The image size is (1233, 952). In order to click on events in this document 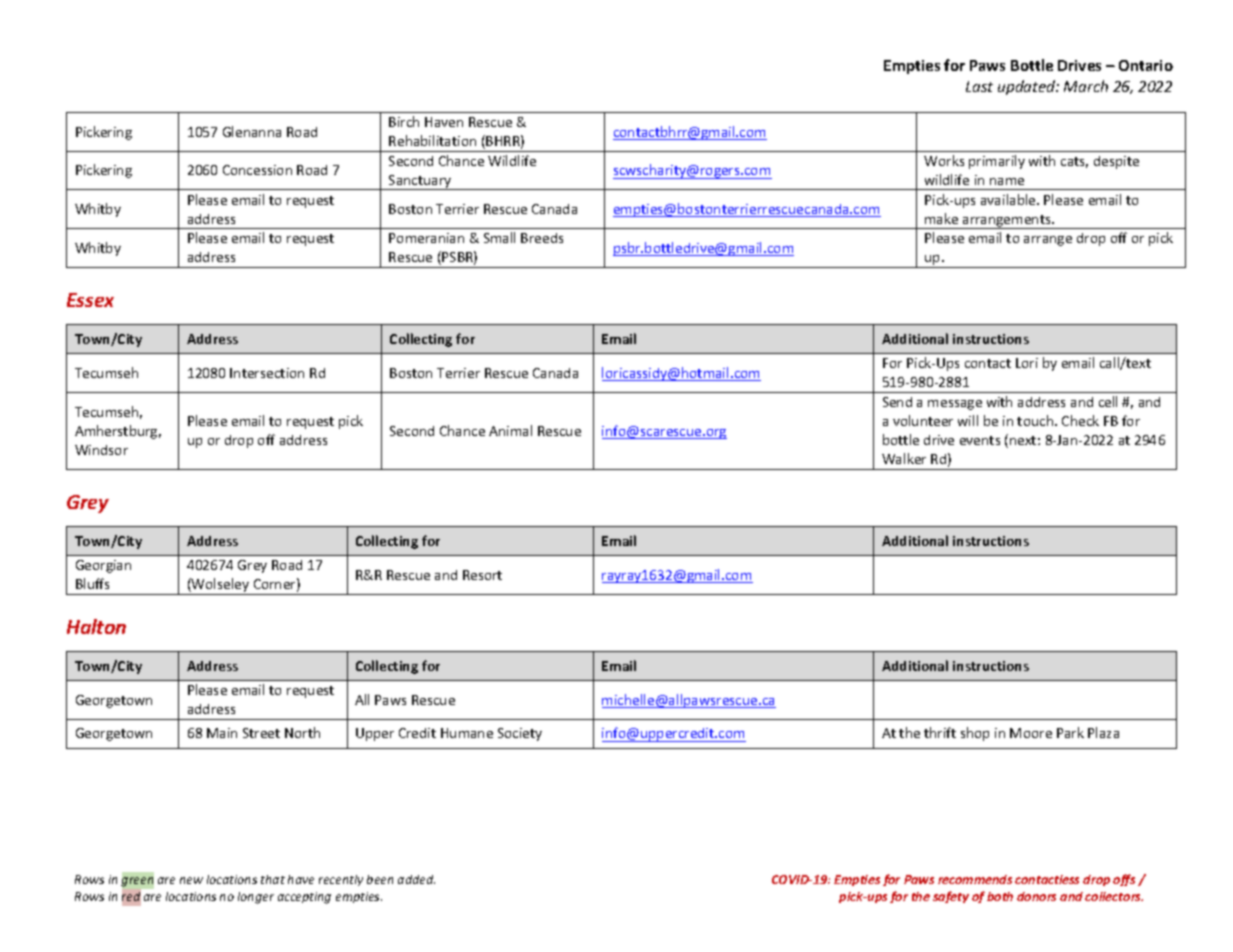, I will do `click(980, 440)`.
